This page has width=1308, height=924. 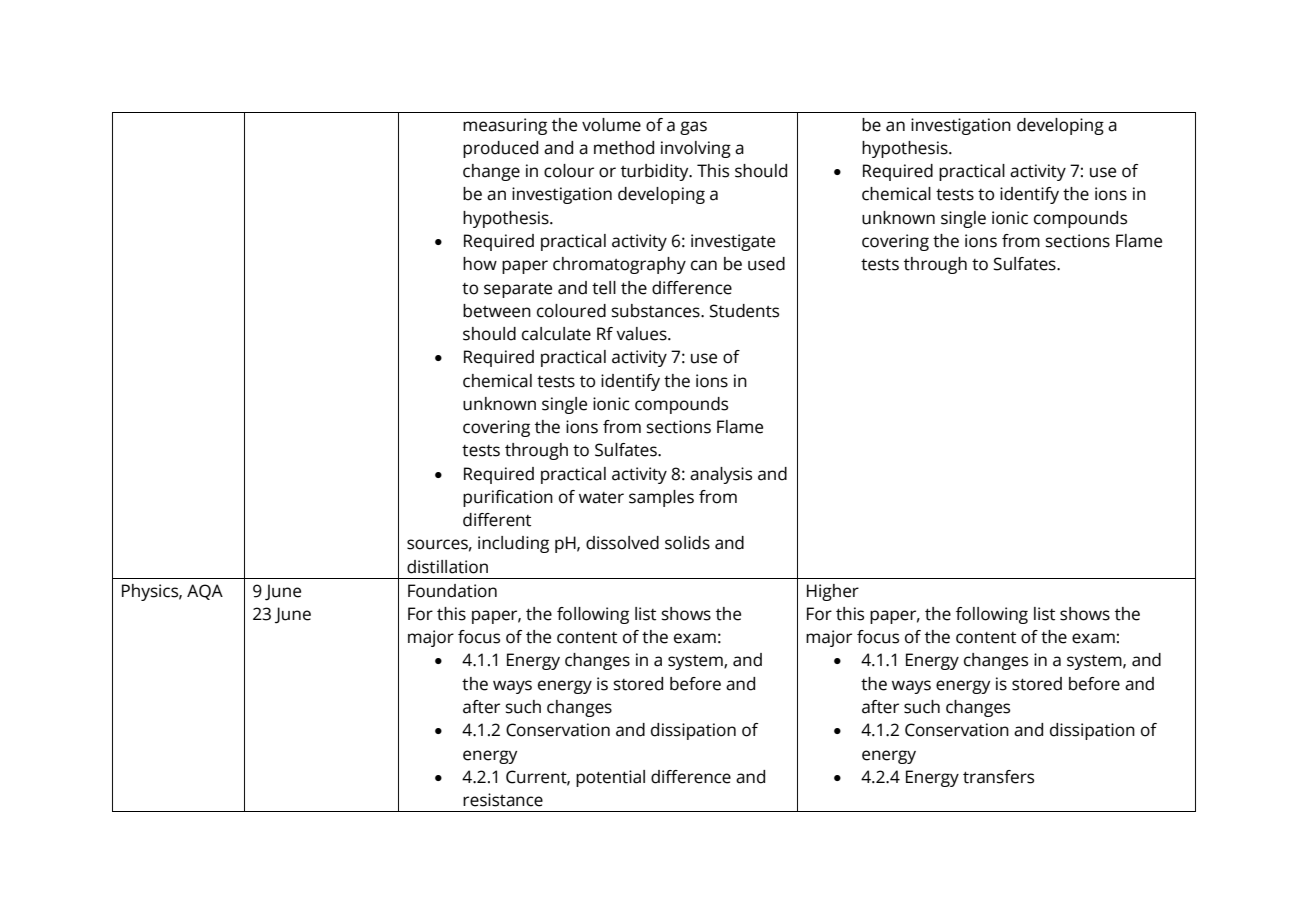 I want to click on transfers, so click(x=998, y=777).
